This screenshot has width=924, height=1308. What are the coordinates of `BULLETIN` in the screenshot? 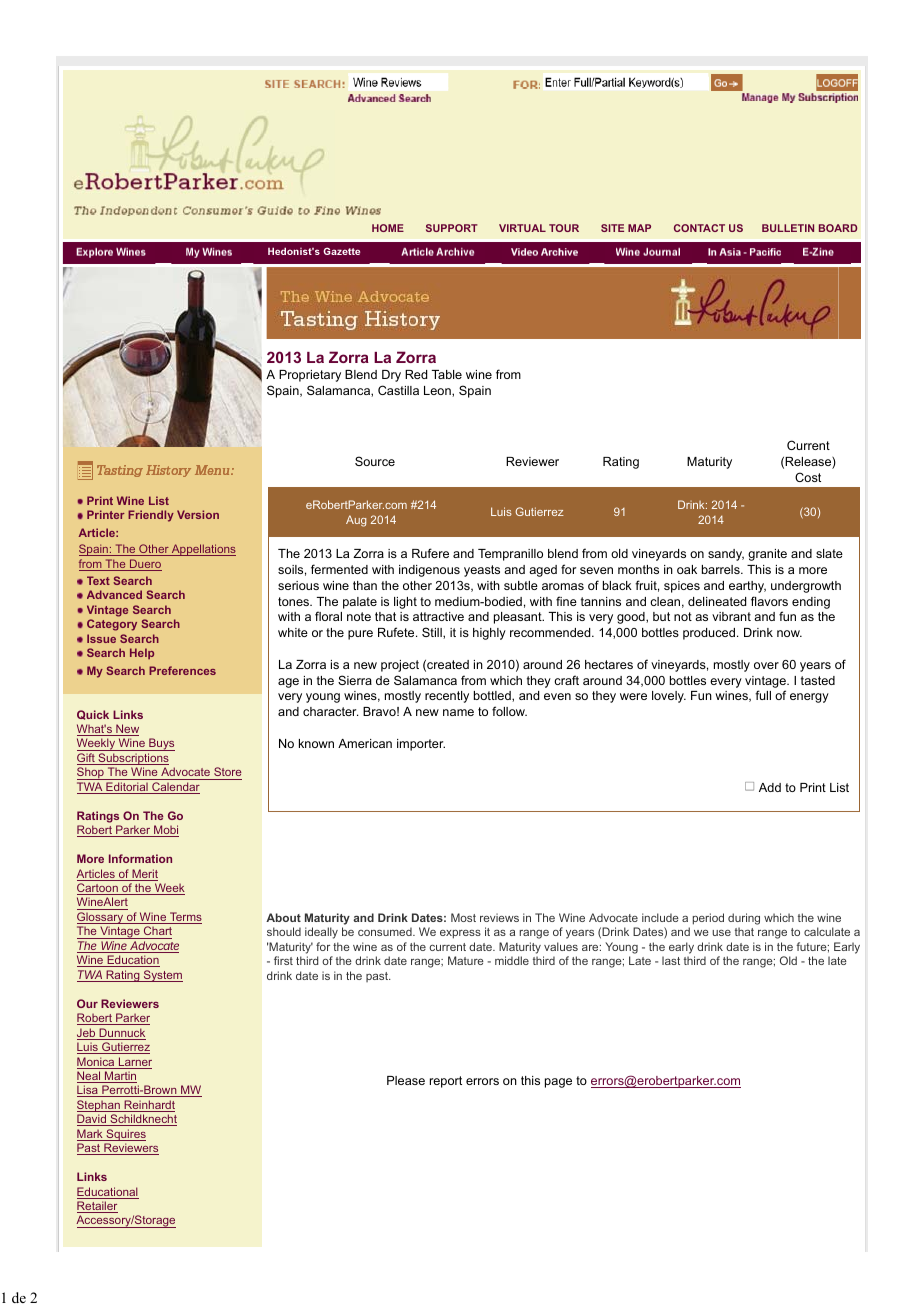 It's located at (788, 228).
